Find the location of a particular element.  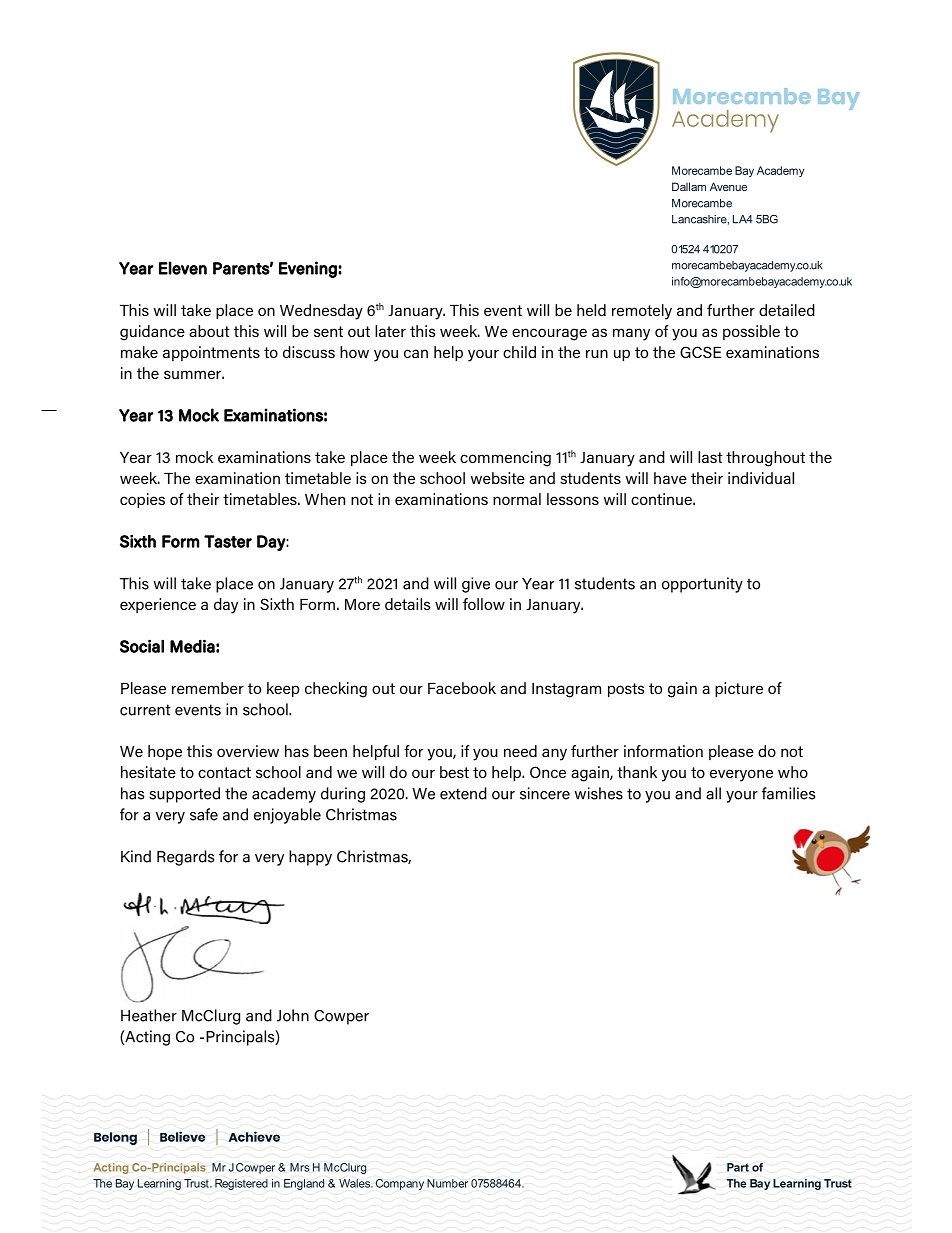

John is located at coordinates (293, 1015).
